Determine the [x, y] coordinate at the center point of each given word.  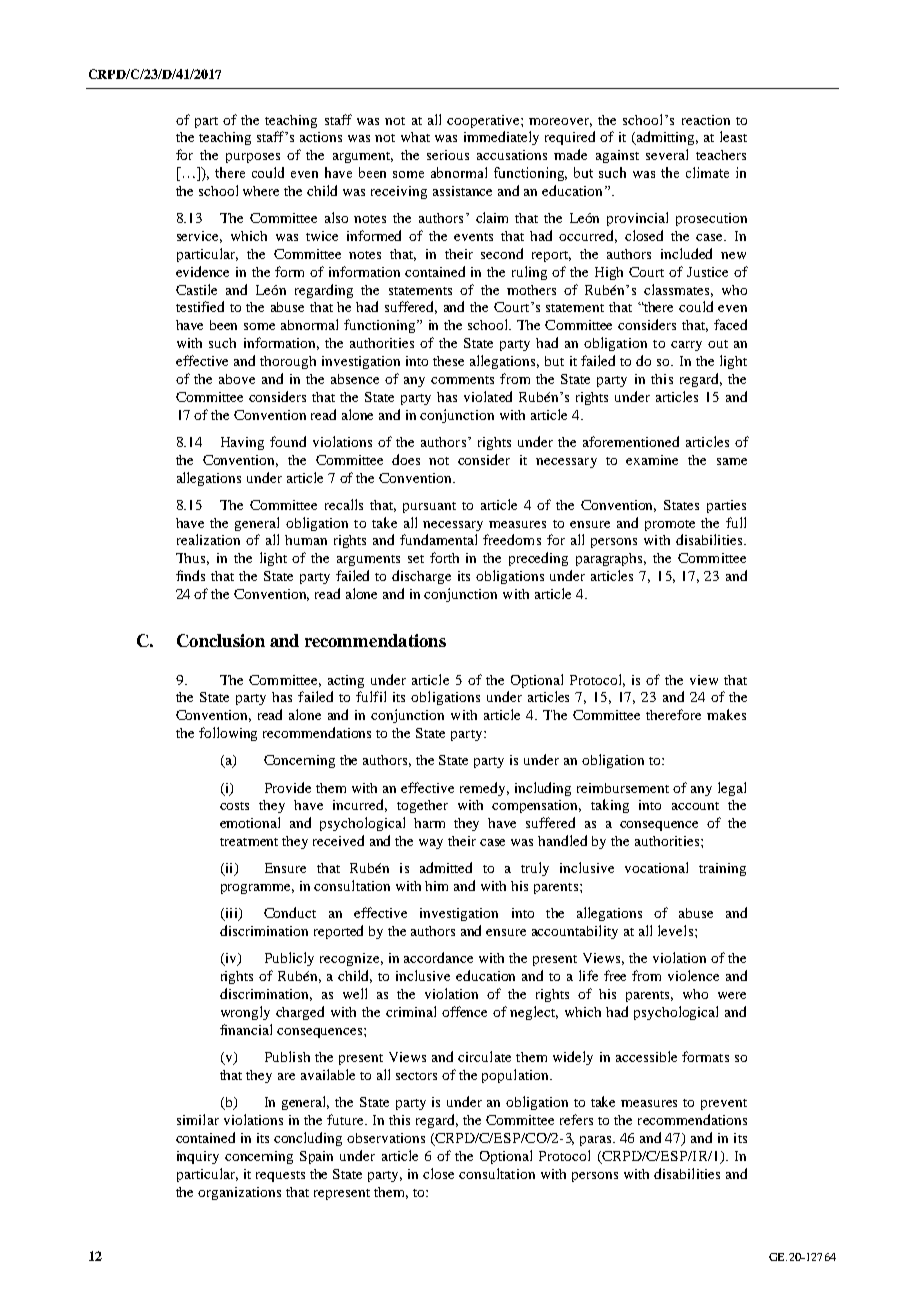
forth [444, 557]
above [237, 379]
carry [686, 346]
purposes [253, 158]
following [228, 734]
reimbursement [623, 788]
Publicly [289, 959]
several [667, 154]
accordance [438, 957]
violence [693, 975]
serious [448, 155]
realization [208, 539]
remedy [484, 789]
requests [280, 1176]
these [448, 361]
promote [670, 525]
